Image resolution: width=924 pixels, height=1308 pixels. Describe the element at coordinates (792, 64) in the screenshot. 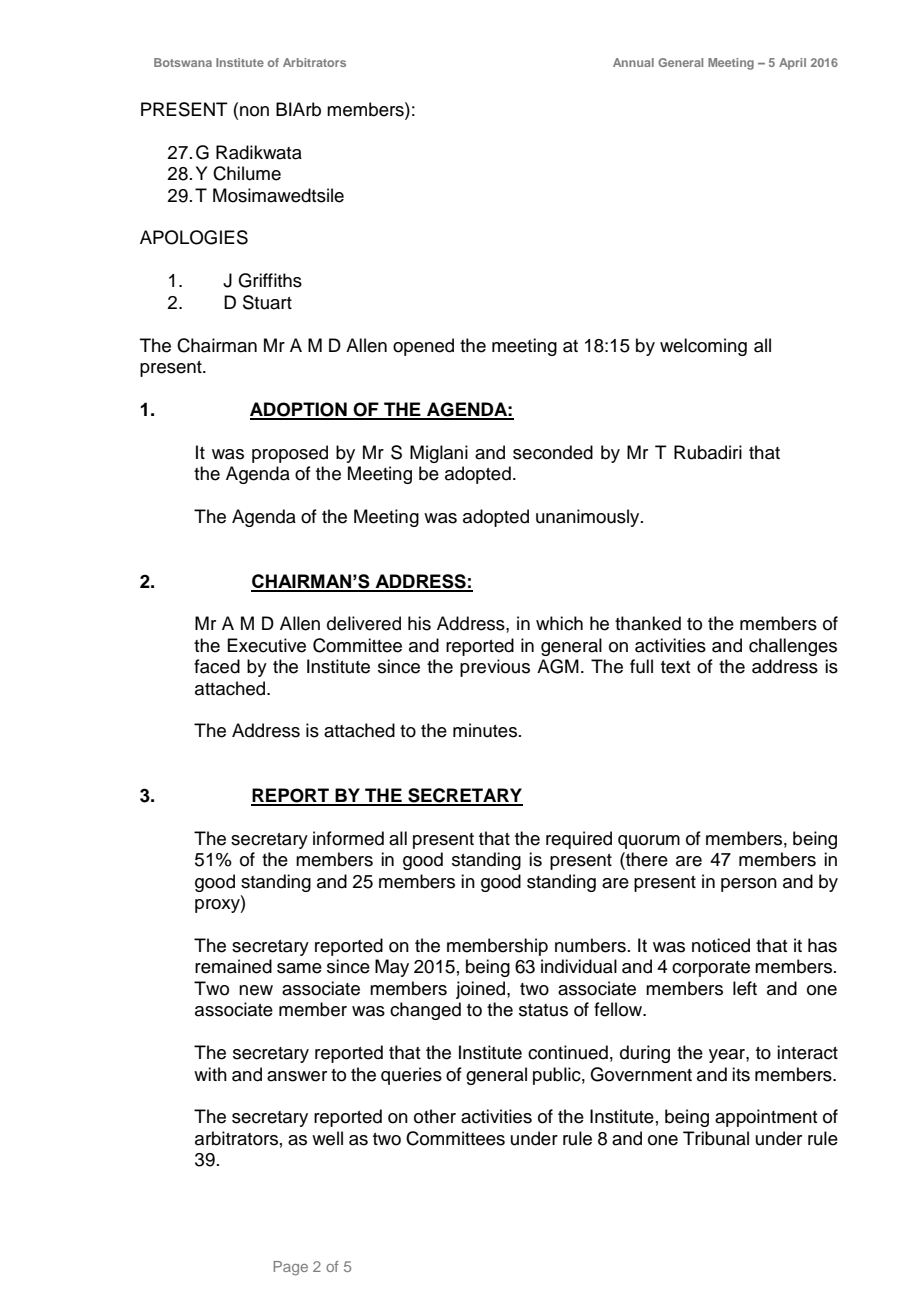

I see `April` at that location.
